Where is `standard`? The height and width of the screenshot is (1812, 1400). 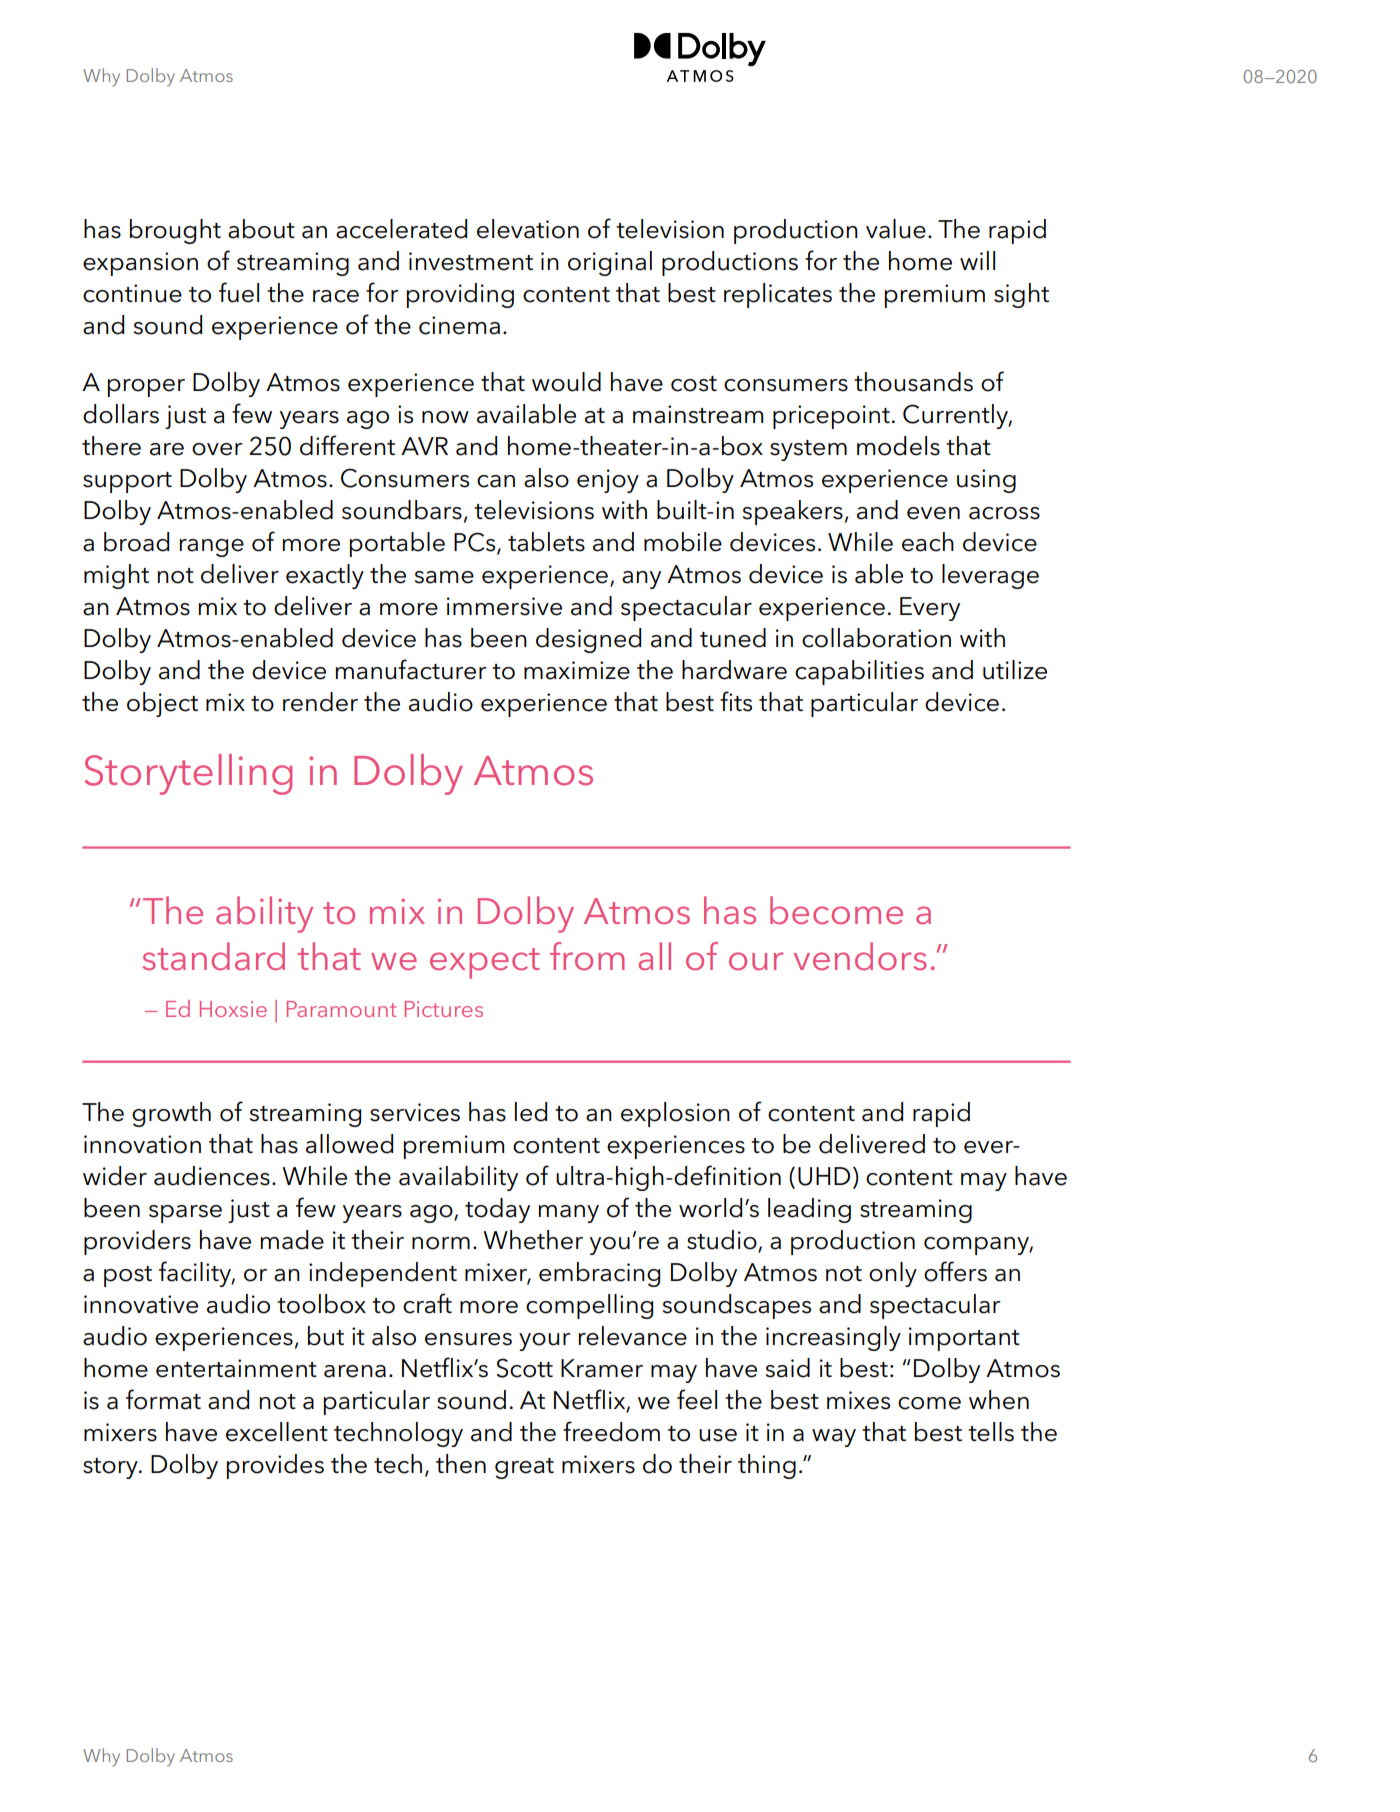 standard is located at coordinates (213, 956).
